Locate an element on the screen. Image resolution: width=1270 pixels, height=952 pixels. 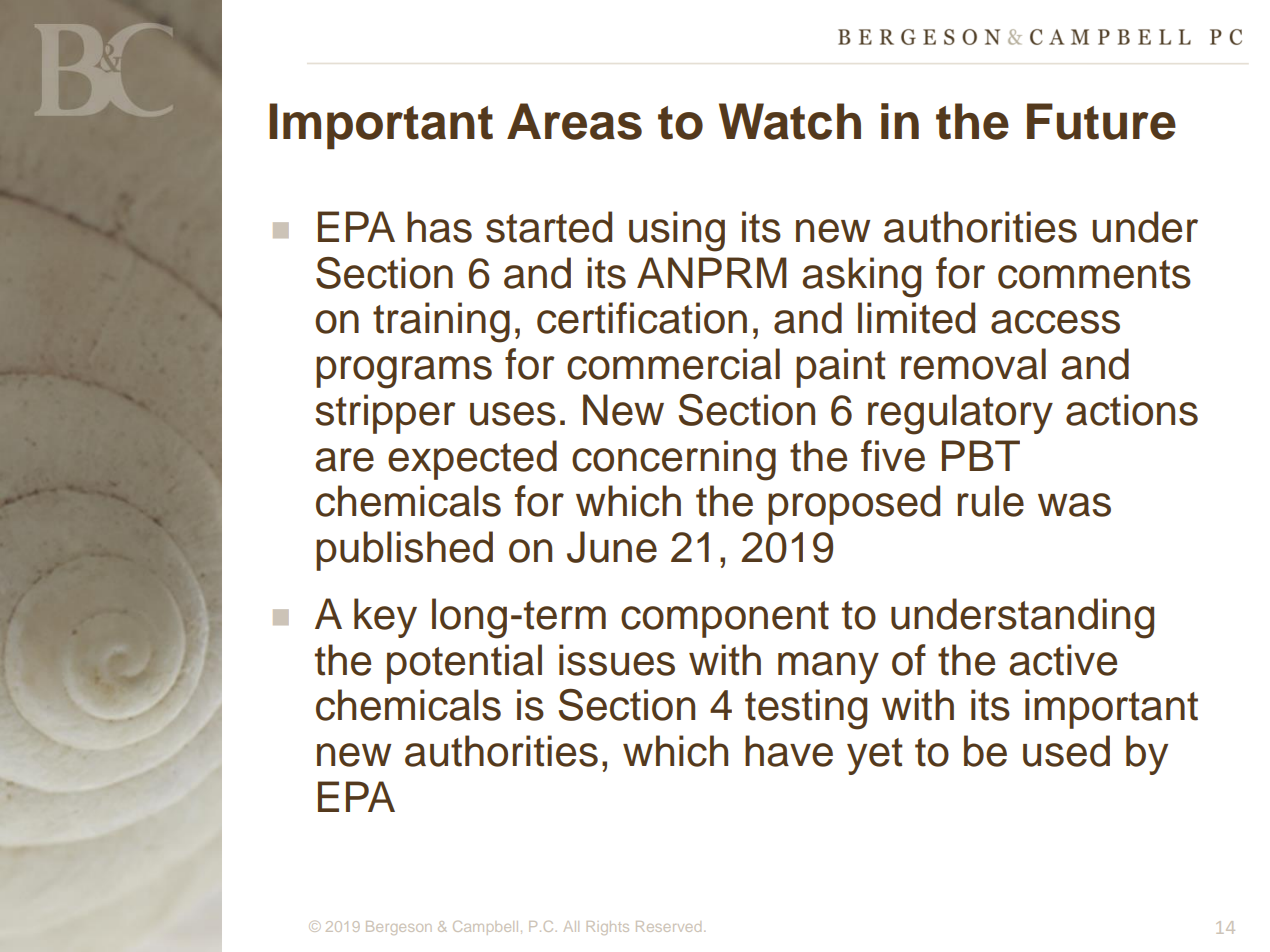
proposed is located at coordinates (854, 505).
